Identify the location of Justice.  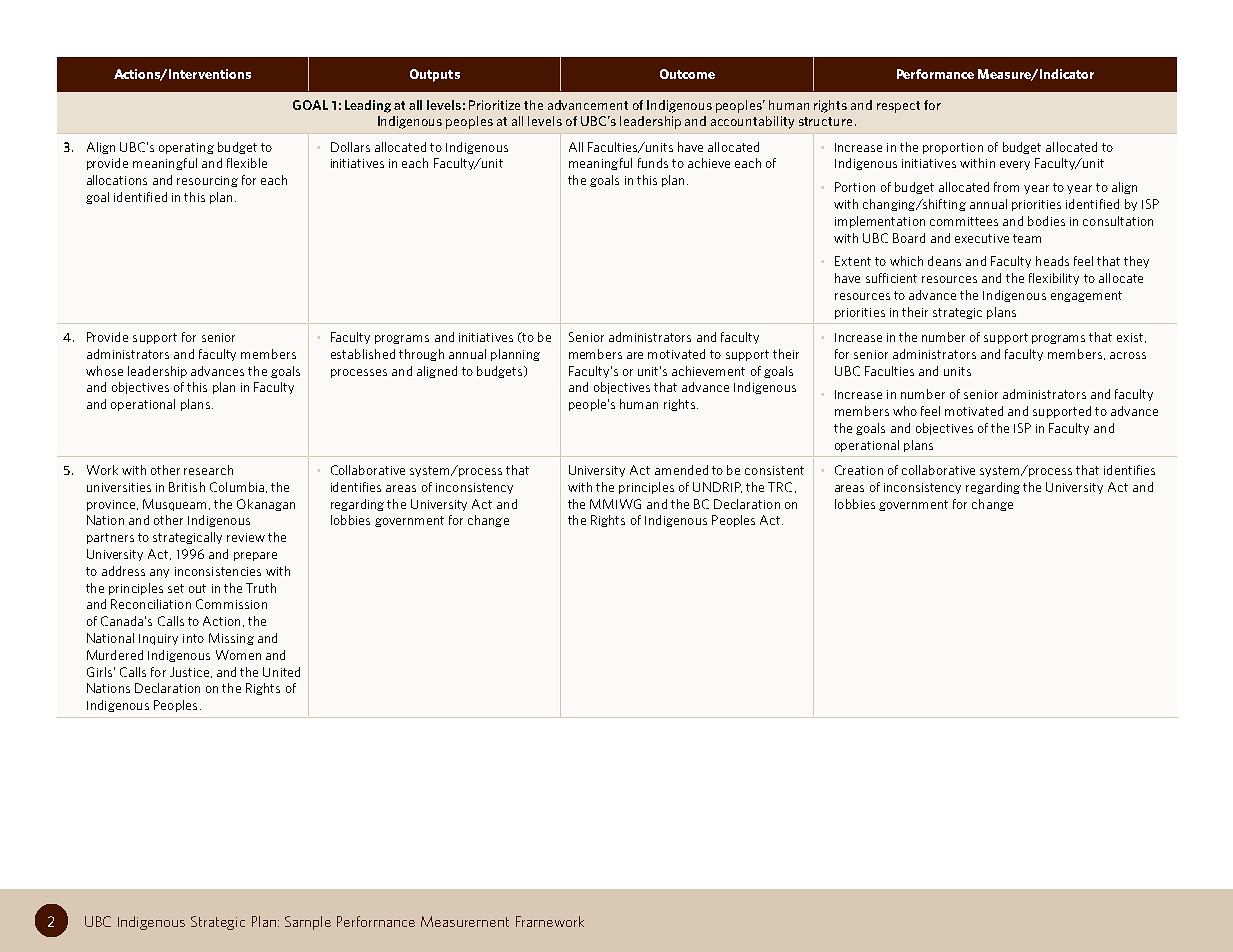
(189, 672).
